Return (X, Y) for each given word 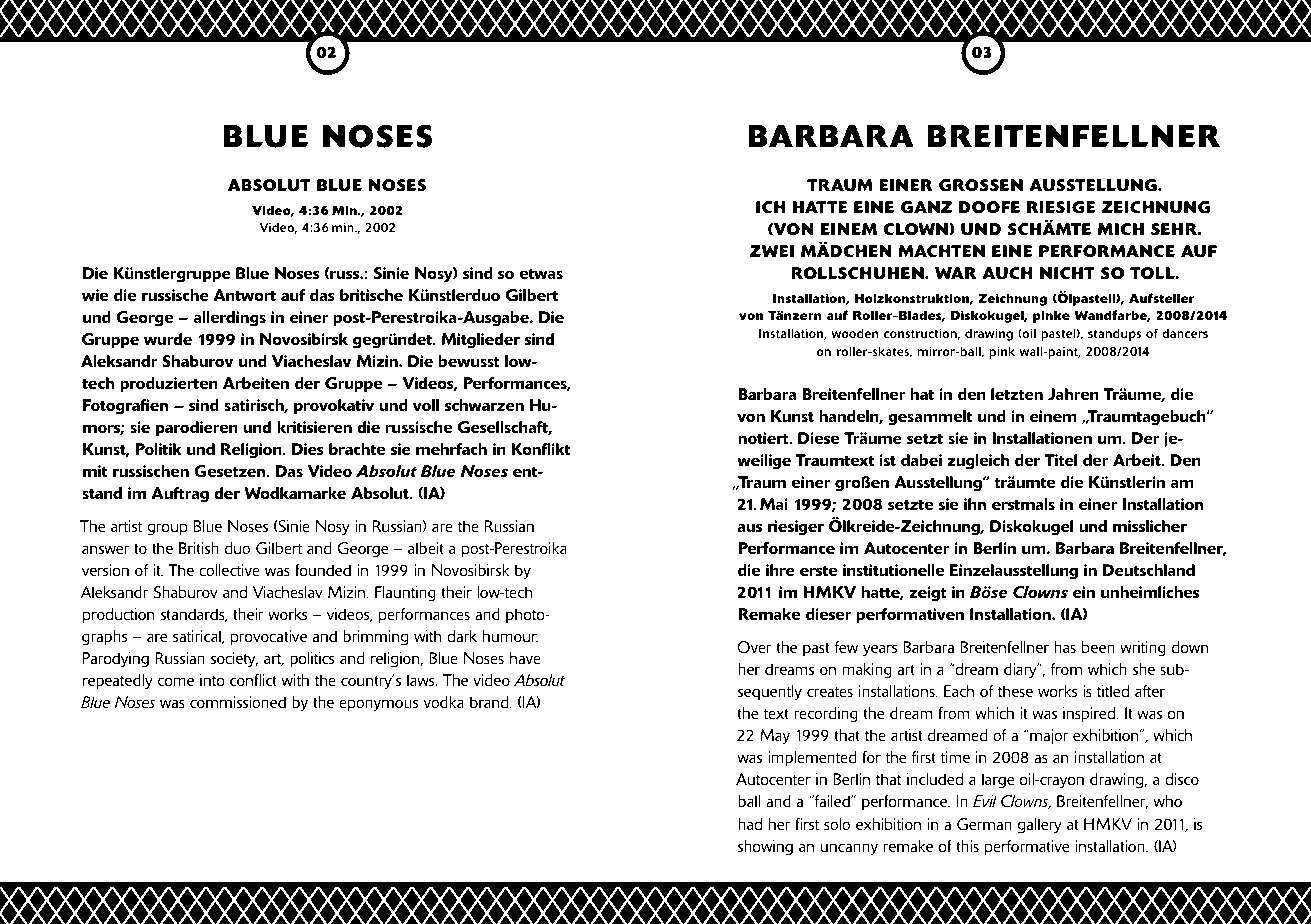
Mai (774, 504)
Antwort (244, 295)
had (750, 824)
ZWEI (772, 251)
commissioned (238, 702)
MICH (1120, 229)
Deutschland (1149, 570)
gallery (1040, 826)
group (167, 529)
